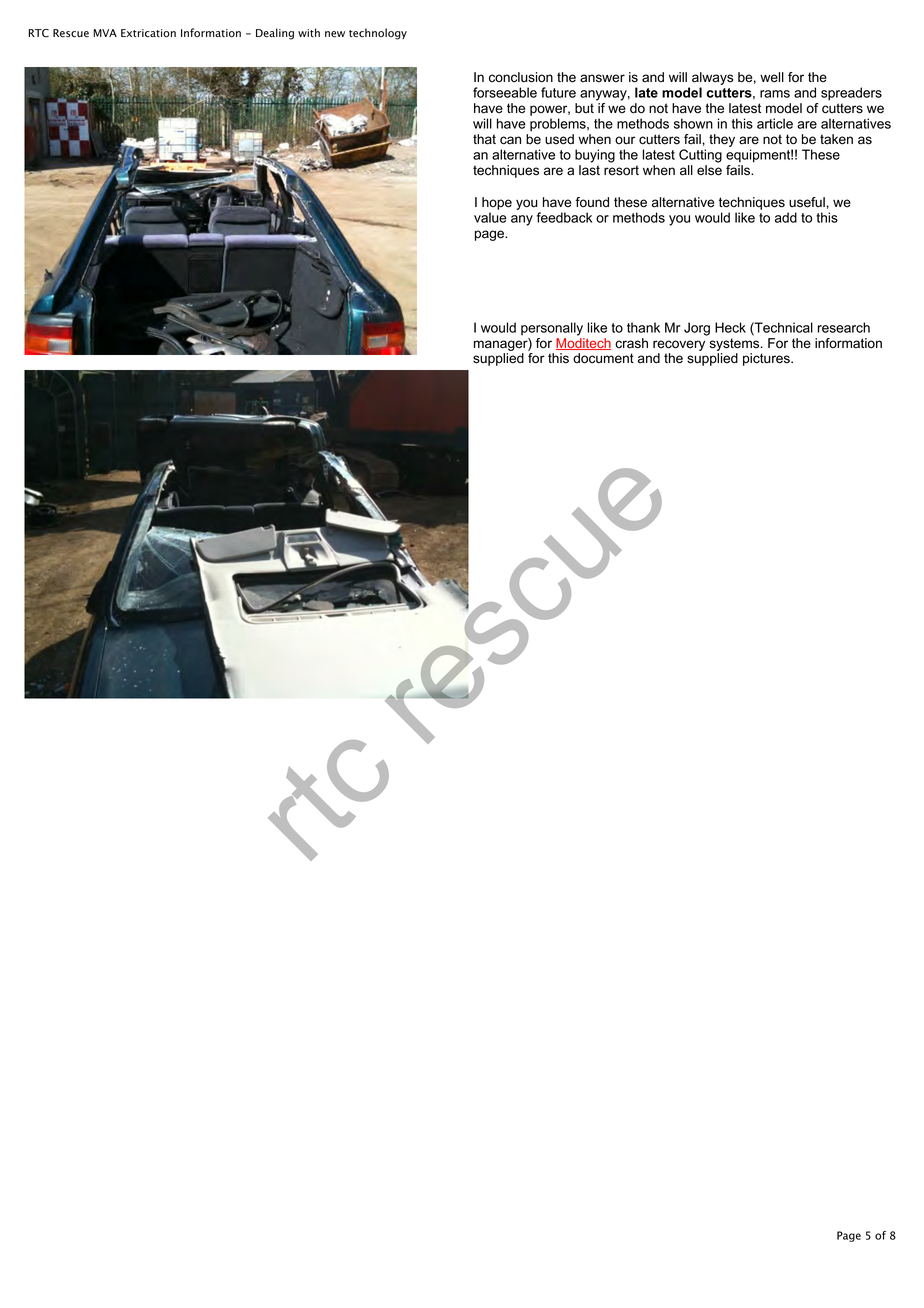 This page has width=924, height=1308. What do you see at coordinates (378, 34) in the page?
I see `technology` at bounding box center [378, 34].
